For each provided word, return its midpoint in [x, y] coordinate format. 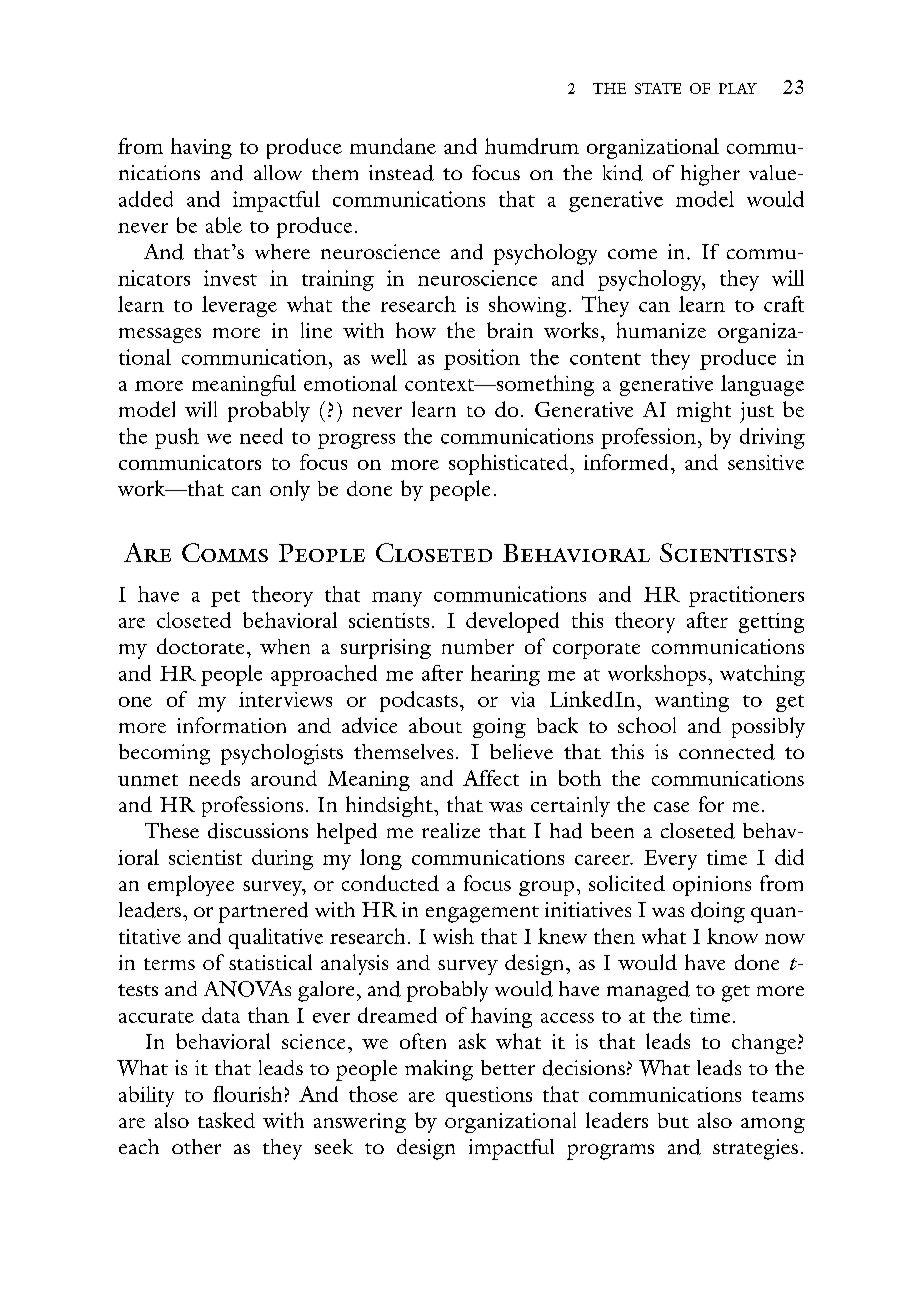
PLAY [738, 88]
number [478, 646]
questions [489, 1097]
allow [278, 172]
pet [225, 598]
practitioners [746, 596]
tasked [226, 1120]
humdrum [532, 146]
